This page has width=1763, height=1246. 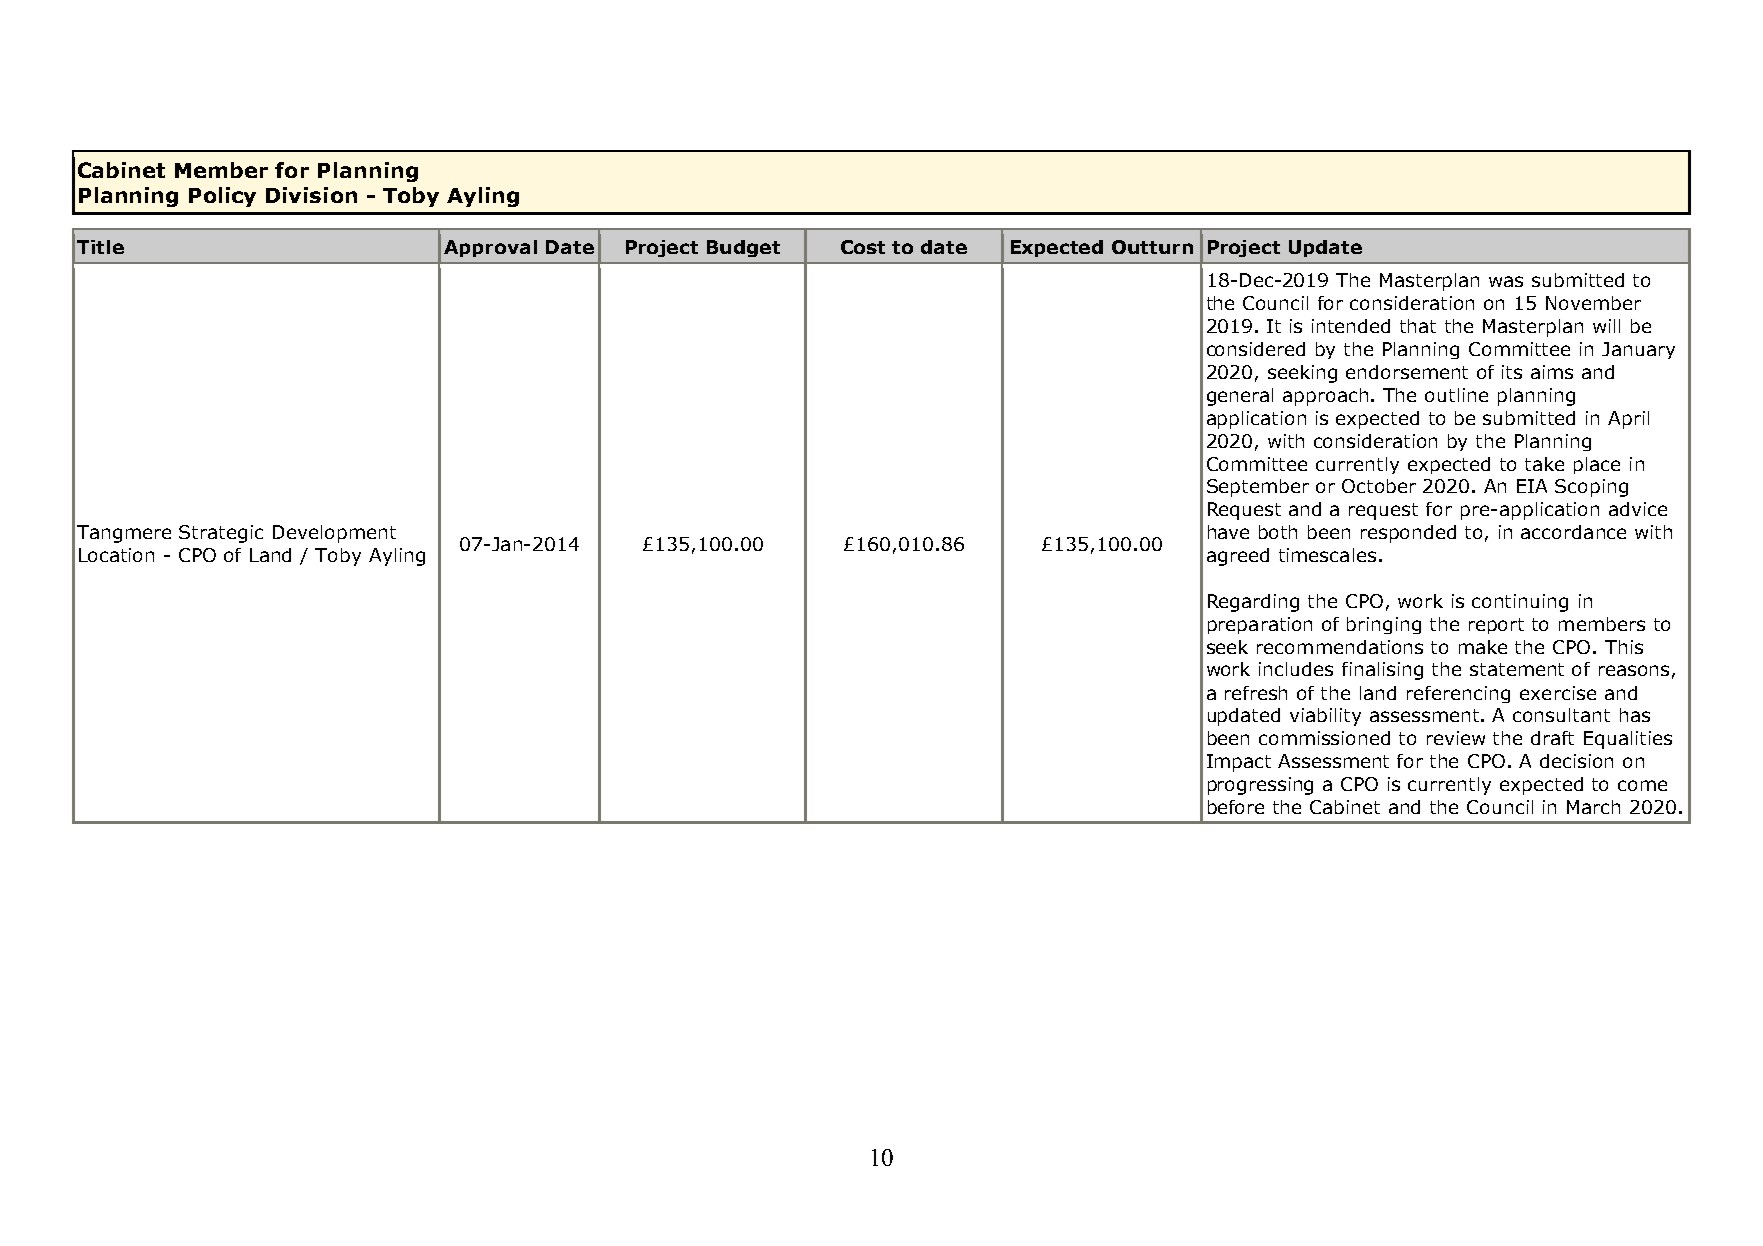 I want to click on Approval, so click(x=490, y=248).
